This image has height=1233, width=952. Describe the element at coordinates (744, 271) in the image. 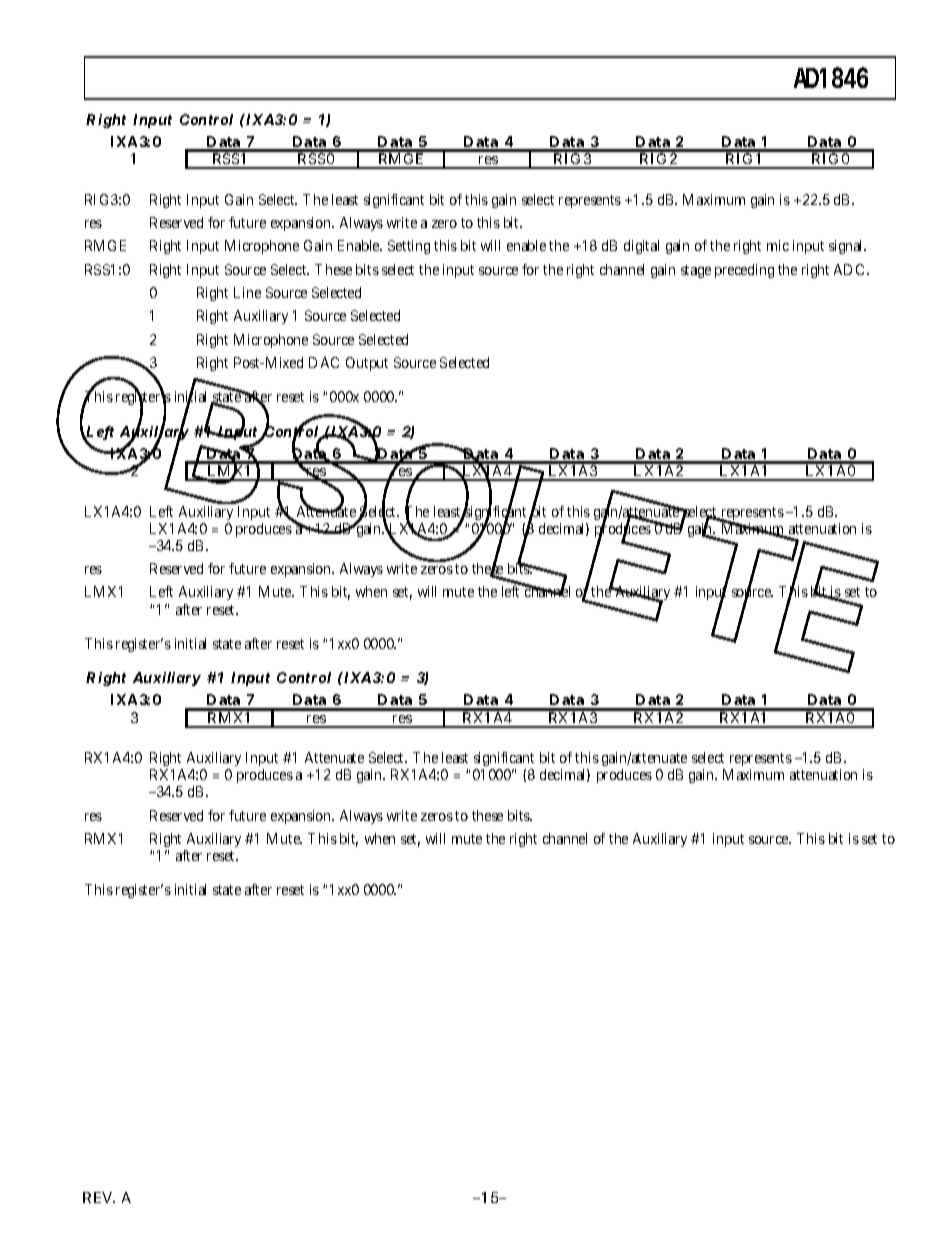

I see `preceding` at that location.
